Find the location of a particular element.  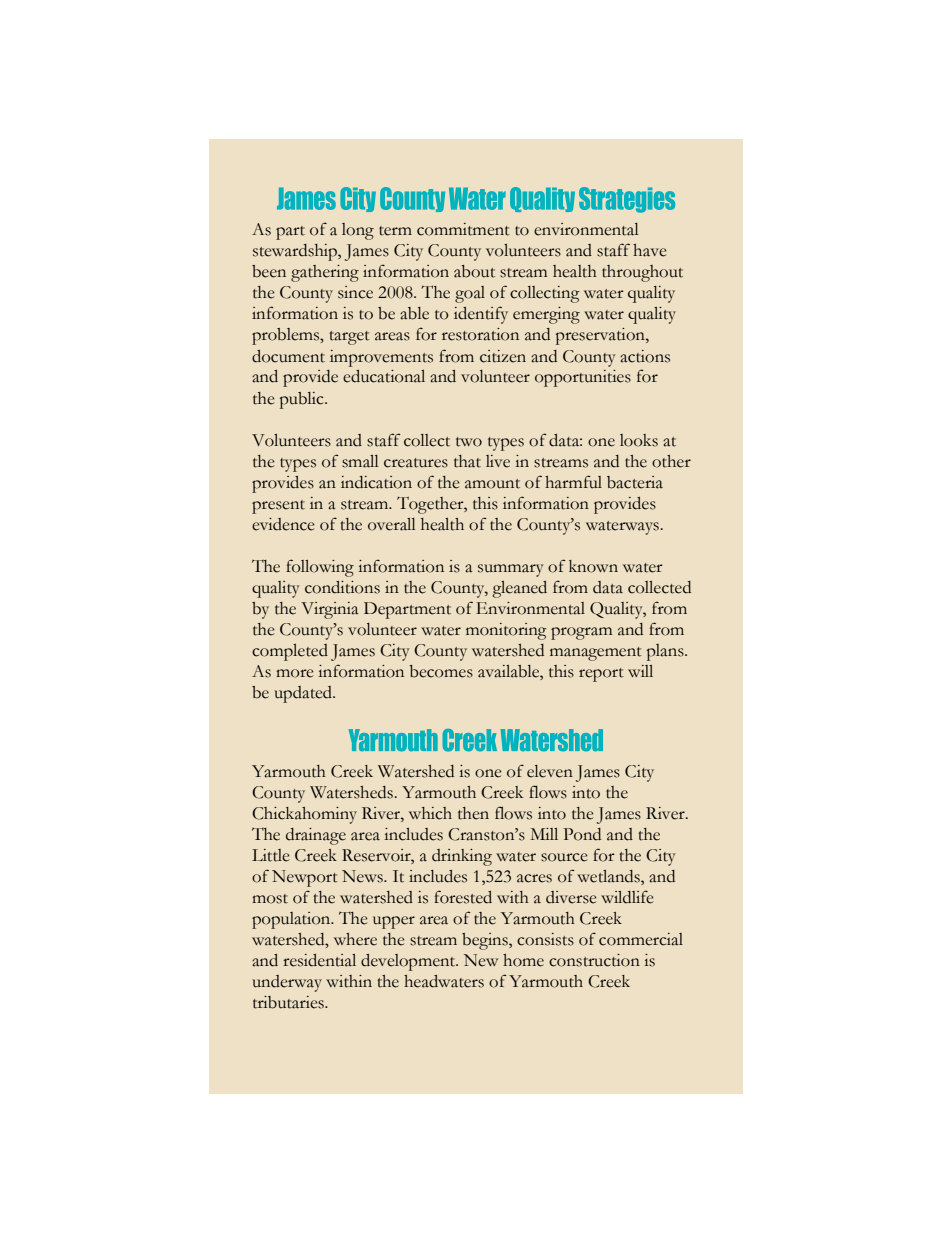

bacteria is located at coordinates (635, 482).
